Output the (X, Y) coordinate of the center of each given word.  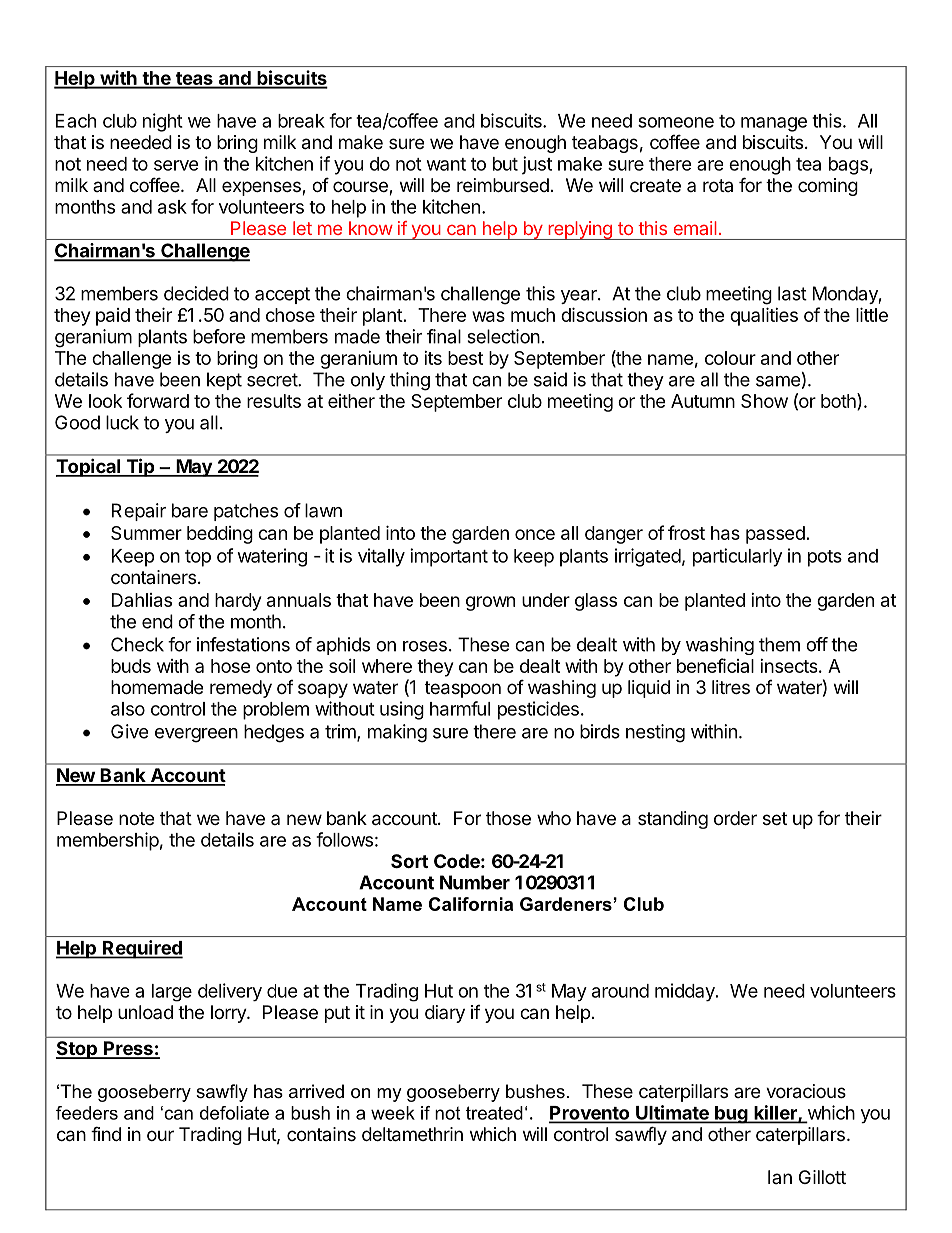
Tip (140, 467)
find (106, 1133)
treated (494, 1113)
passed (775, 535)
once (535, 534)
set (775, 818)
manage (774, 124)
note (136, 818)
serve (176, 165)
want (446, 164)
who (554, 818)
